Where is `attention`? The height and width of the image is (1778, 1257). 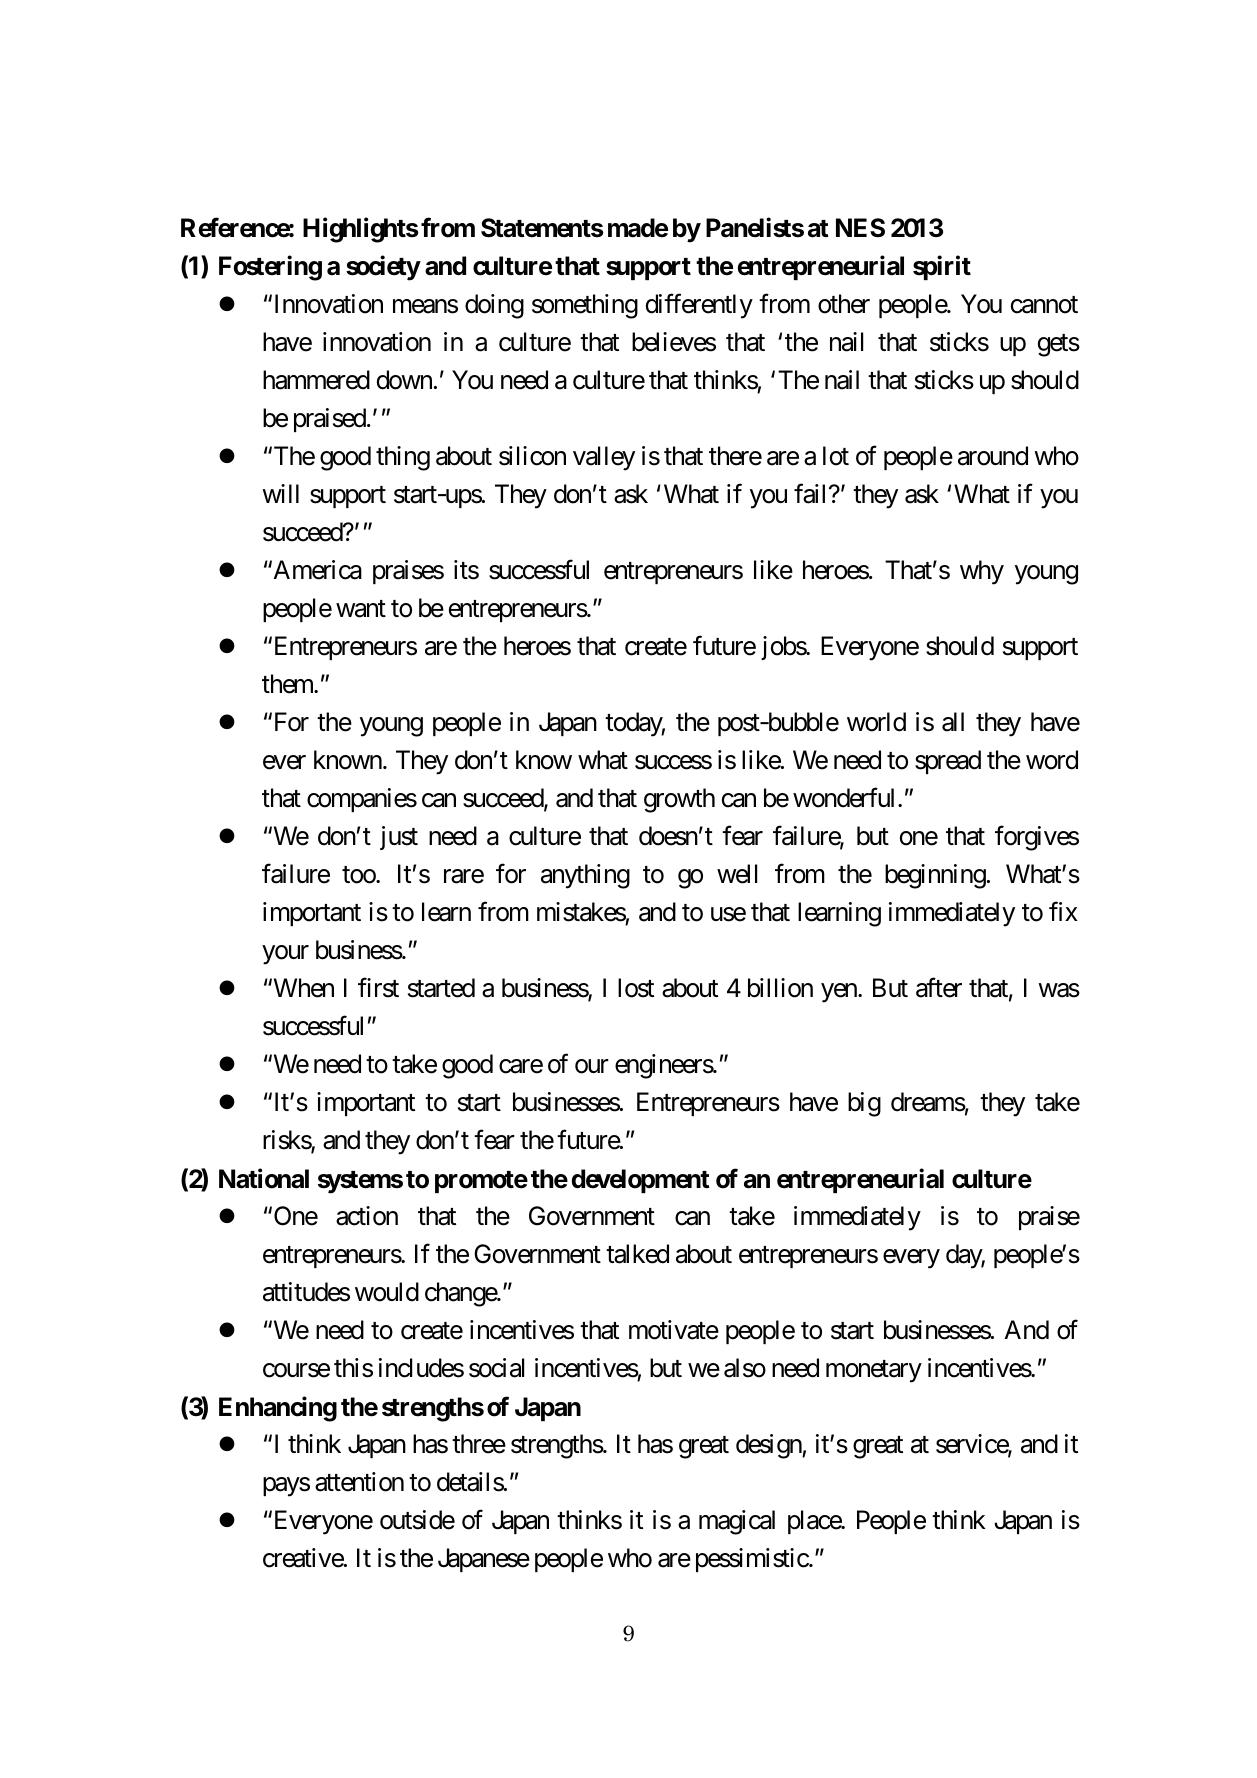
attention is located at coordinates (359, 1482).
